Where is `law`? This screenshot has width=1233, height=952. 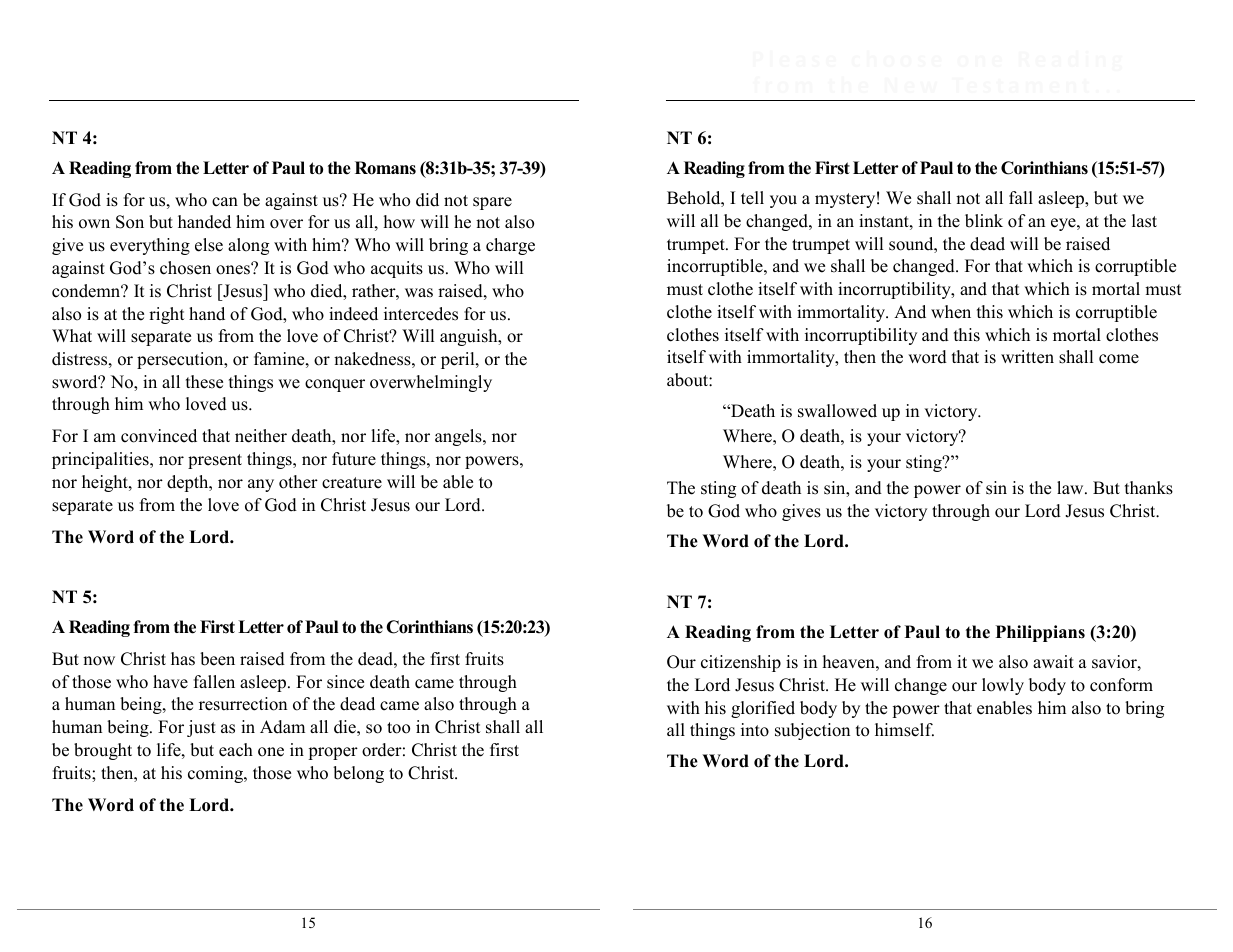
law is located at coordinates (1071, 487).
